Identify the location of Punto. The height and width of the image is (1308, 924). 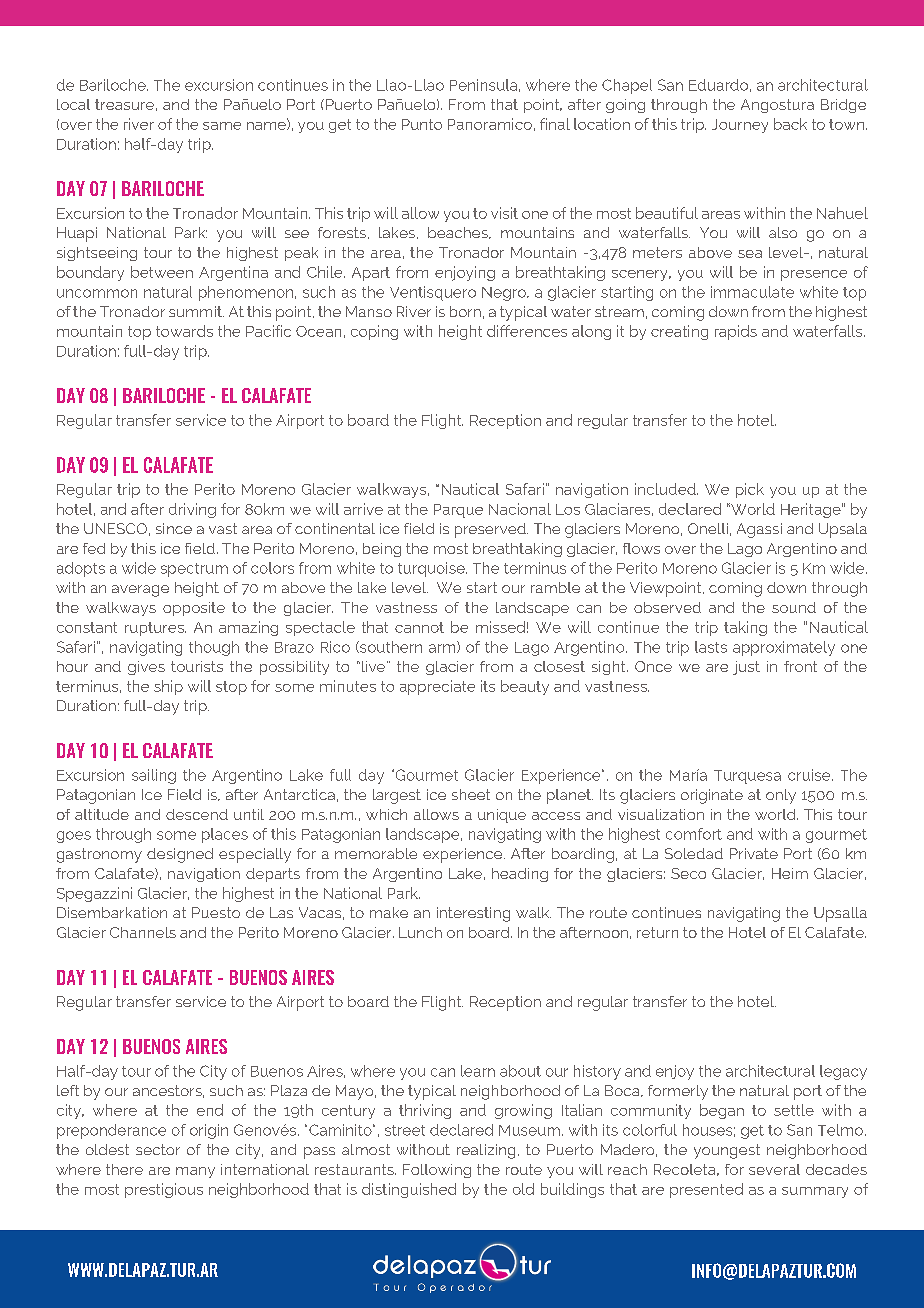
(422, 124).
